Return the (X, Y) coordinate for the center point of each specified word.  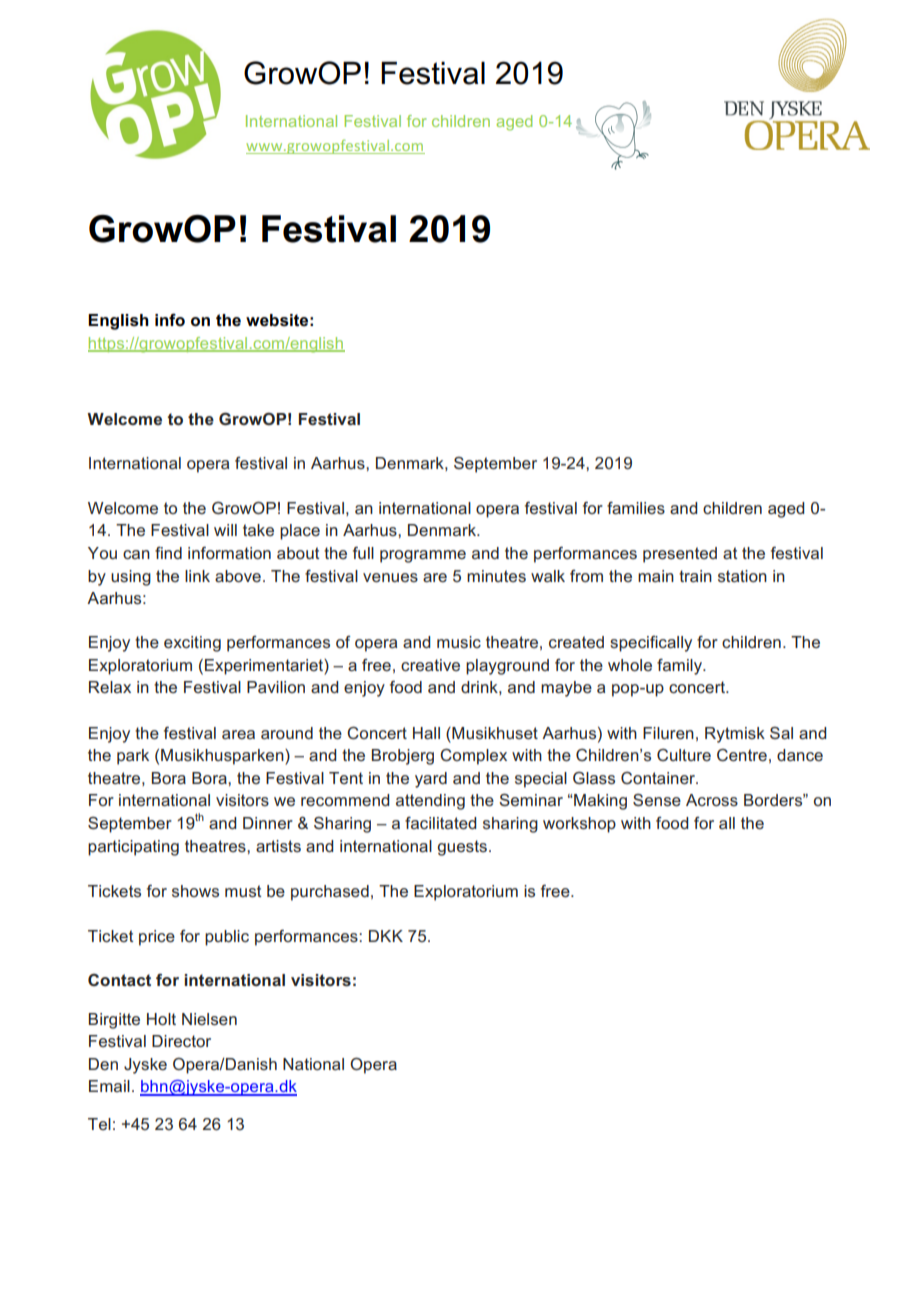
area (238, 734)
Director (181, 1041)
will (225, 530)
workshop (579, 825)
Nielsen (209, 1019)
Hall (426, 733)
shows (195, 891)
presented (680, 555)
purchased (330, 893)
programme (423, 556)
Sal (781, 733)
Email (109, 1086)
